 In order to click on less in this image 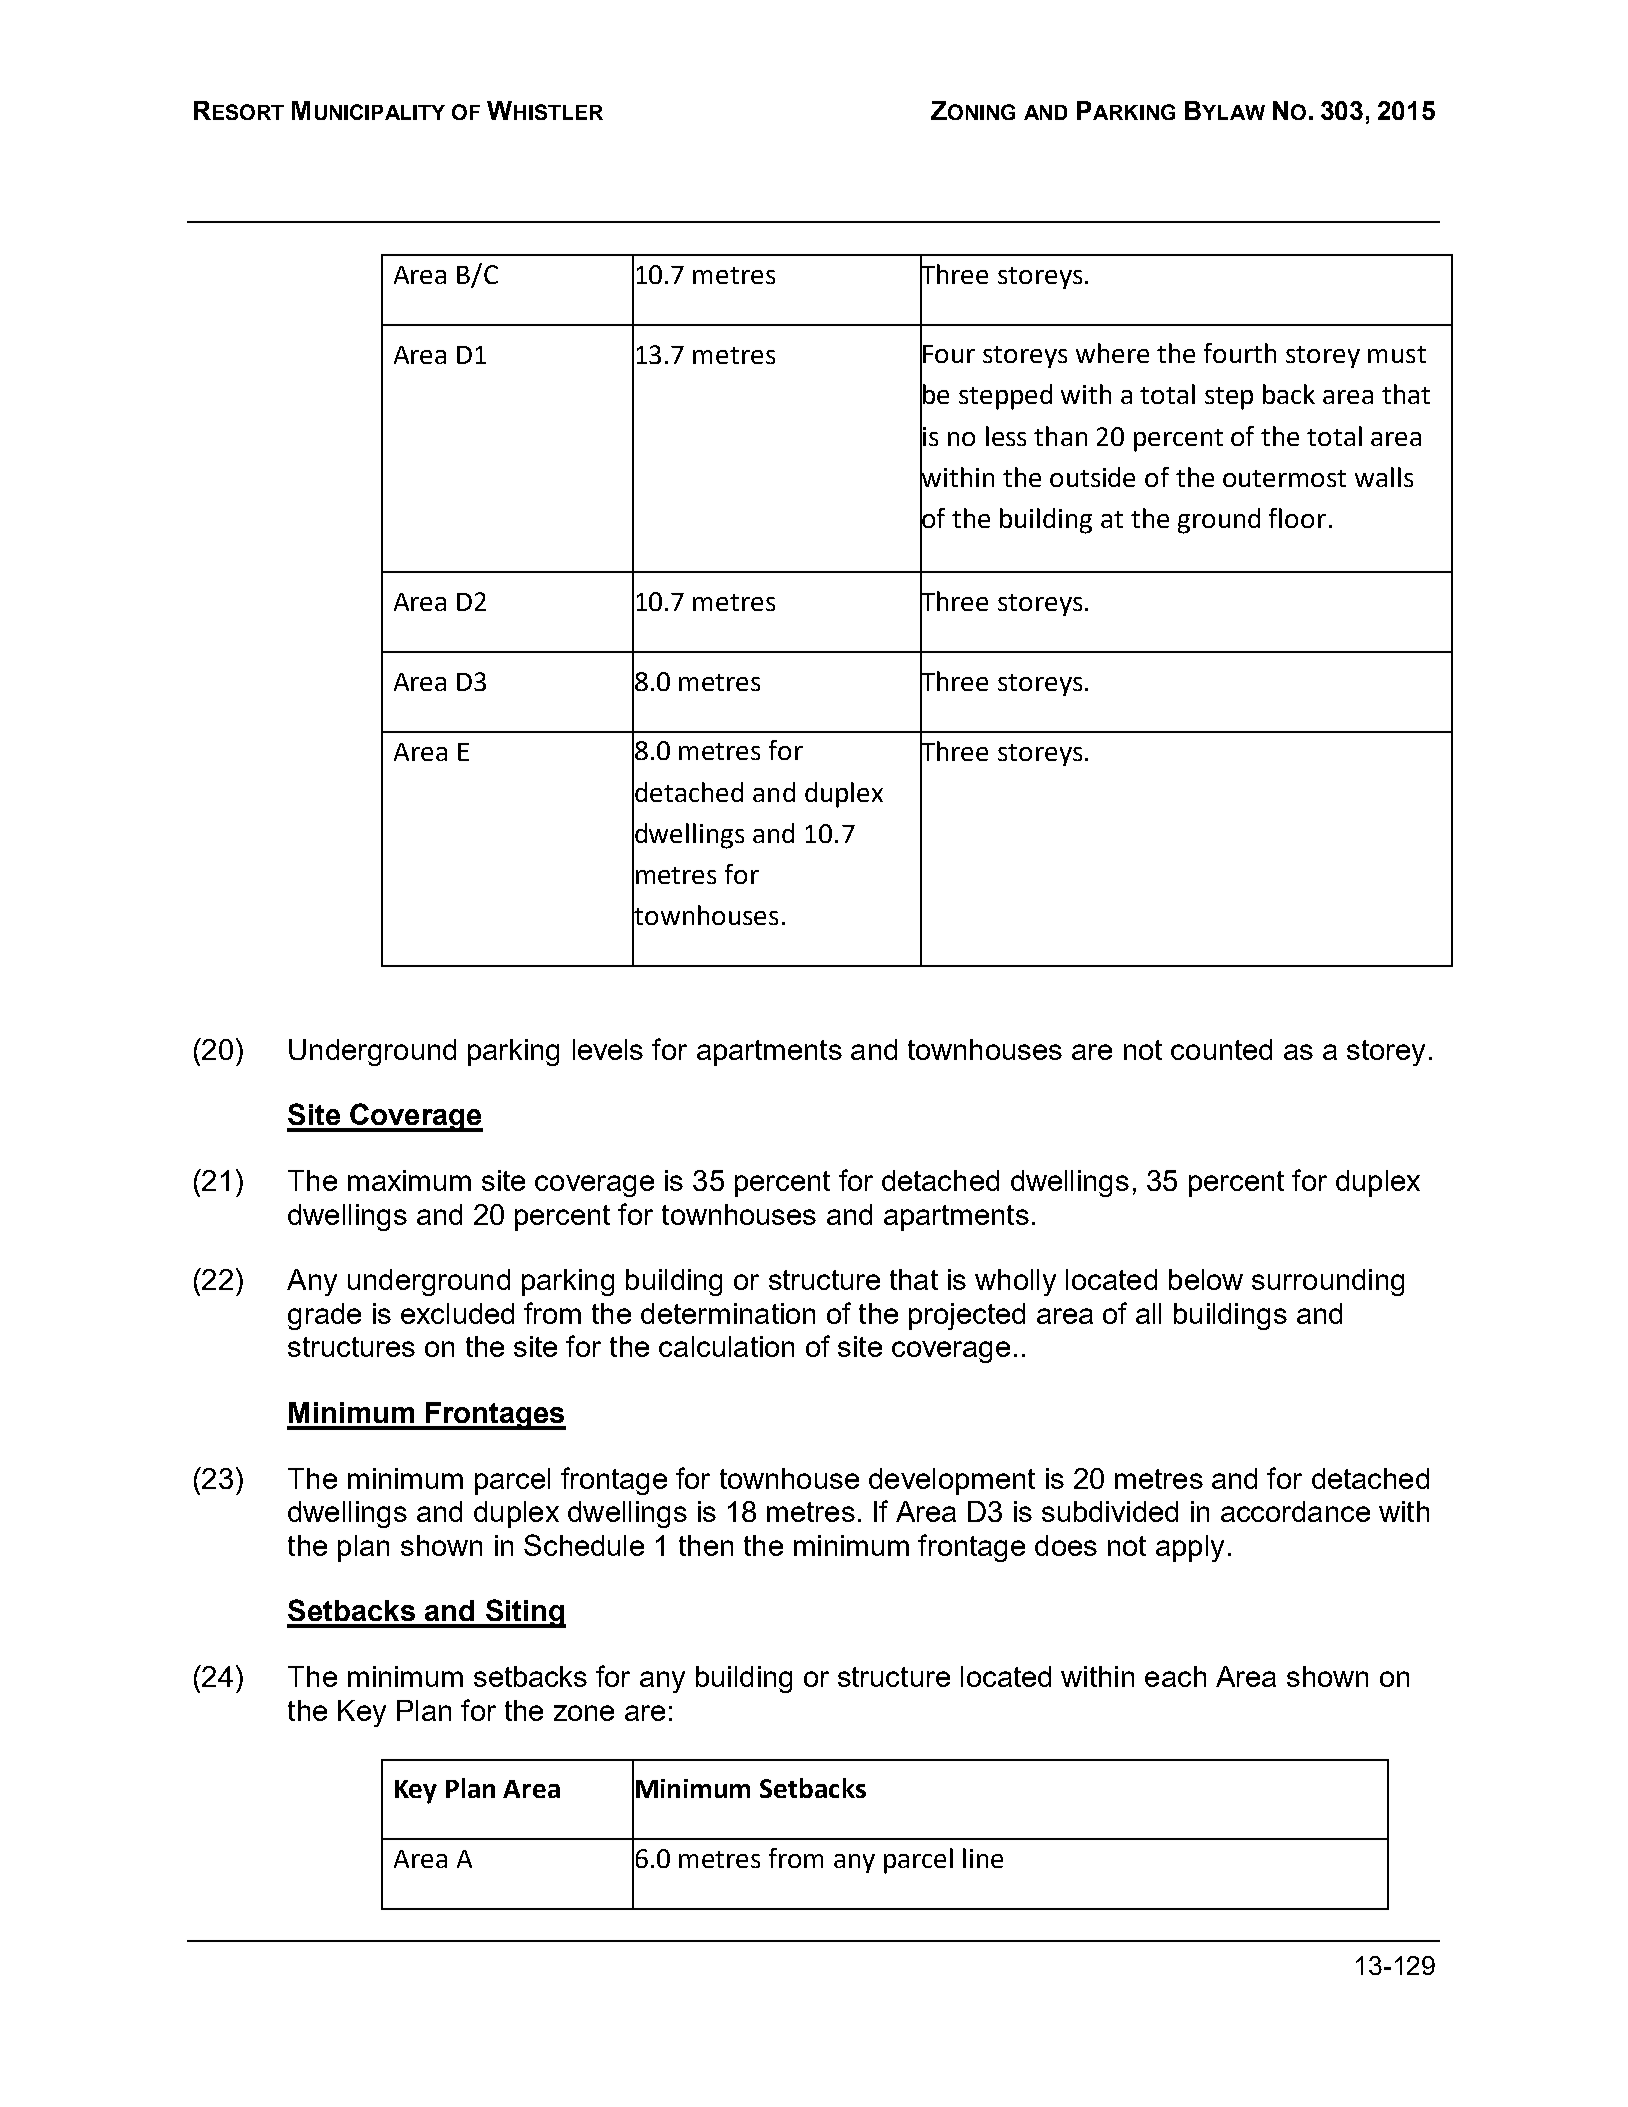, I will do `click(1006, 436)`.
